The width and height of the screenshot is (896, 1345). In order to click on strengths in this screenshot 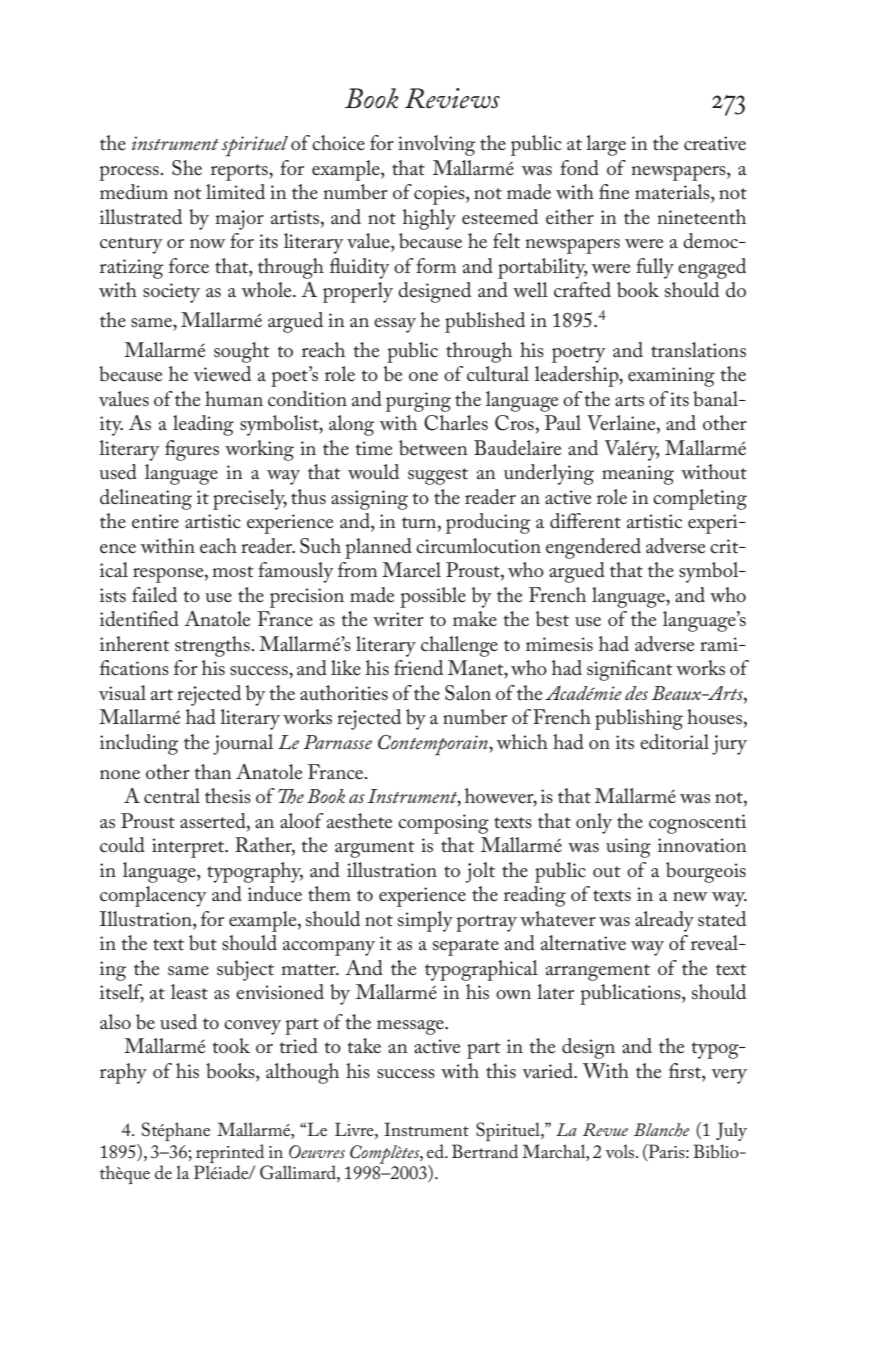, I will do `click(213, 646)`.
